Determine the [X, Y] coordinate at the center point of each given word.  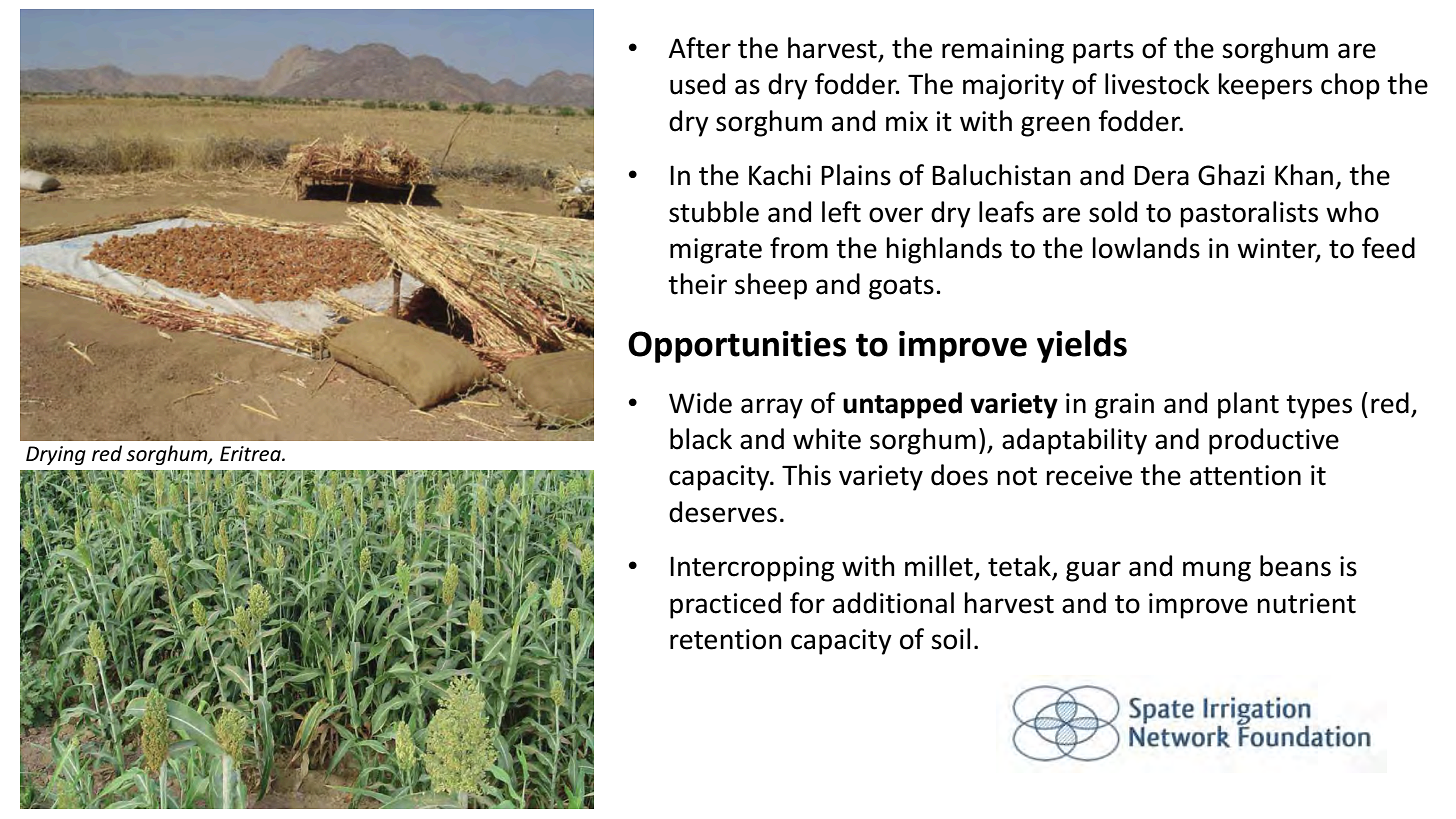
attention [1245, 475]
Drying [56, 455]
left [841, 212]
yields [1082, 346]
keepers [1265, 86]
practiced [725, 605]
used [697, 84]
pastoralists [1249, 214]
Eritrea [251, 454]
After [699, 48]
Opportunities [737, 347]
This [806, 475]
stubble [714, 212]
